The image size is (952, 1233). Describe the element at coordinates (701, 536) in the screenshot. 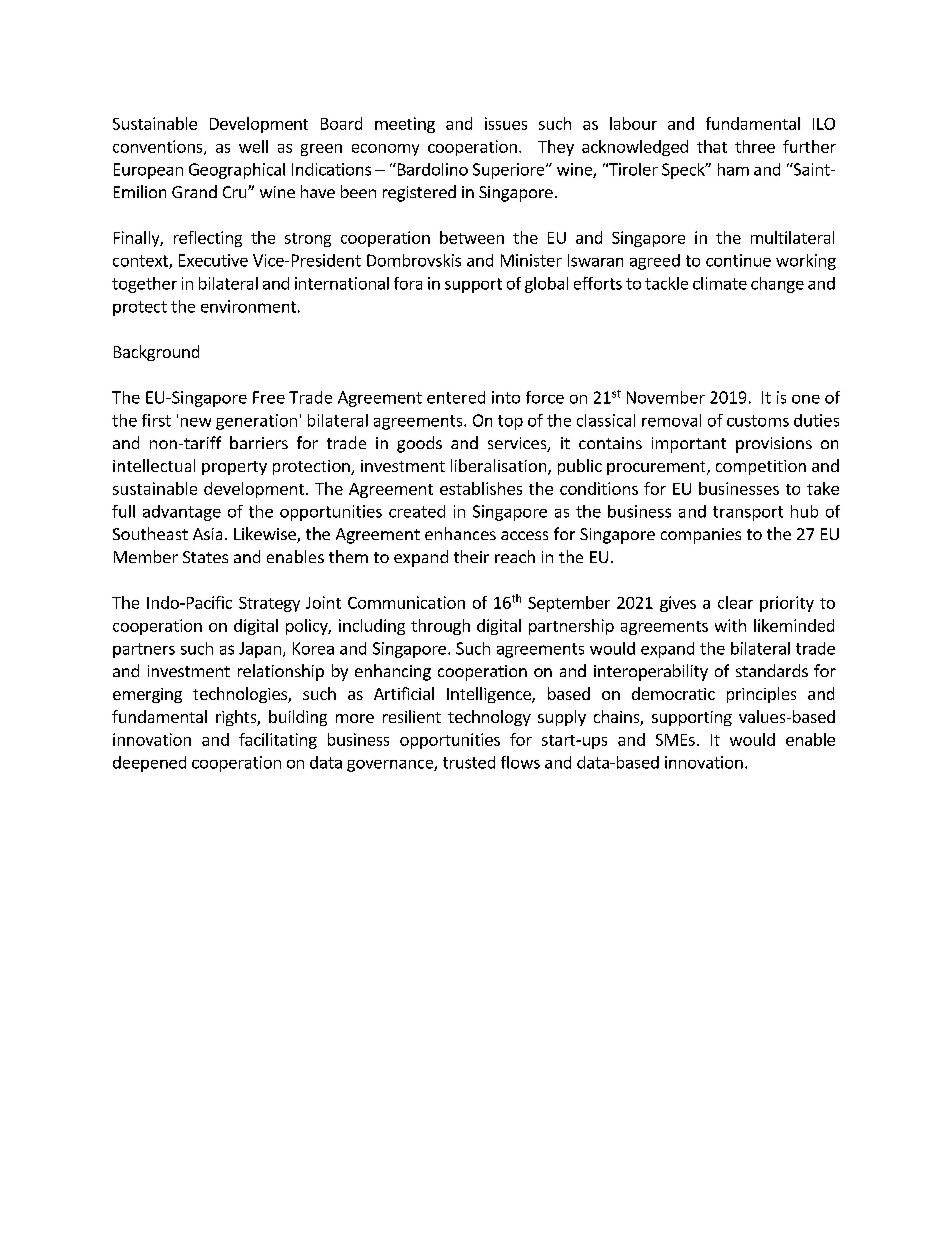

I see `companies` at that location.
